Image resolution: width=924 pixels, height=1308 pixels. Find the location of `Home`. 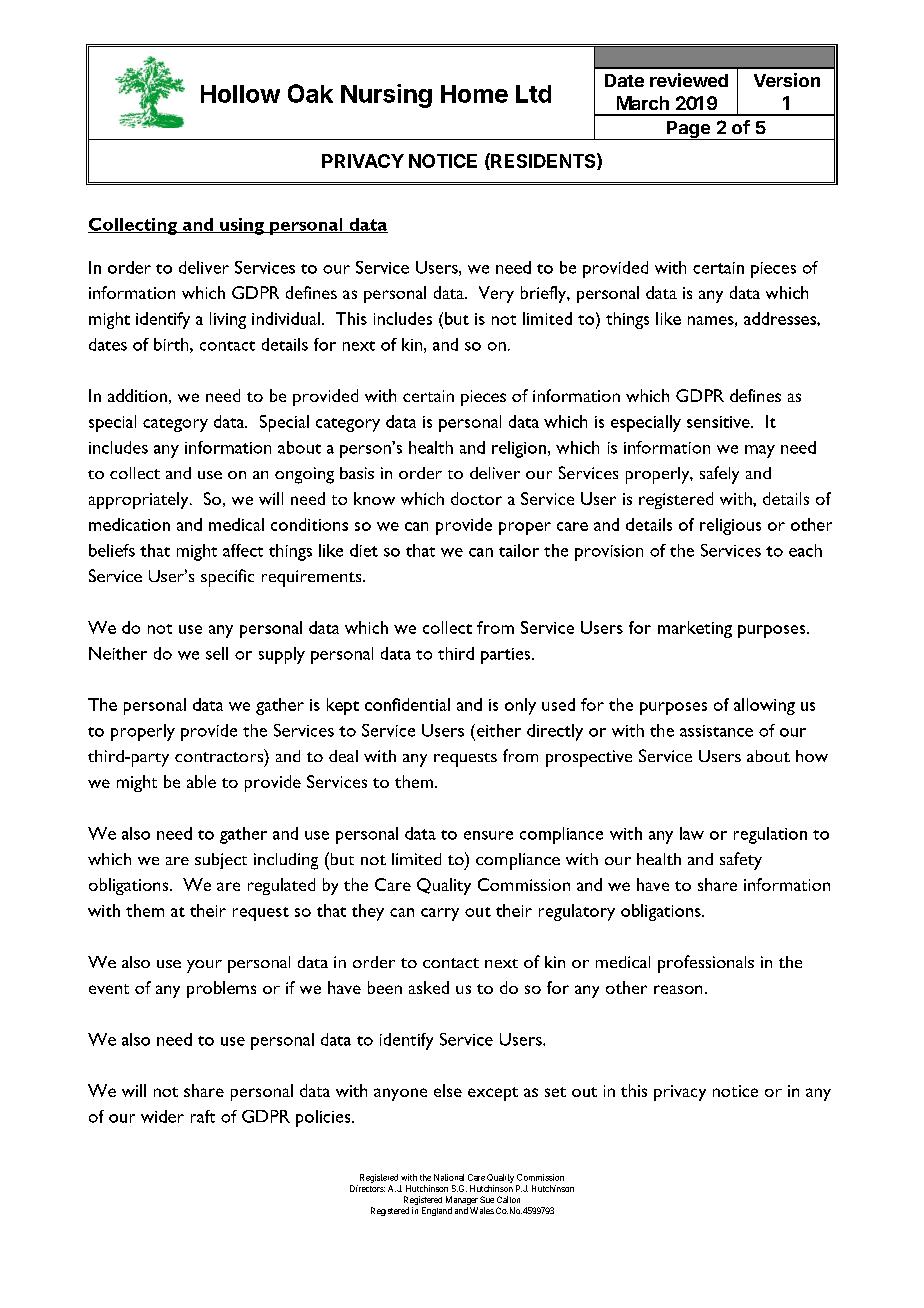

Home is located at coordinates (474, 94).
